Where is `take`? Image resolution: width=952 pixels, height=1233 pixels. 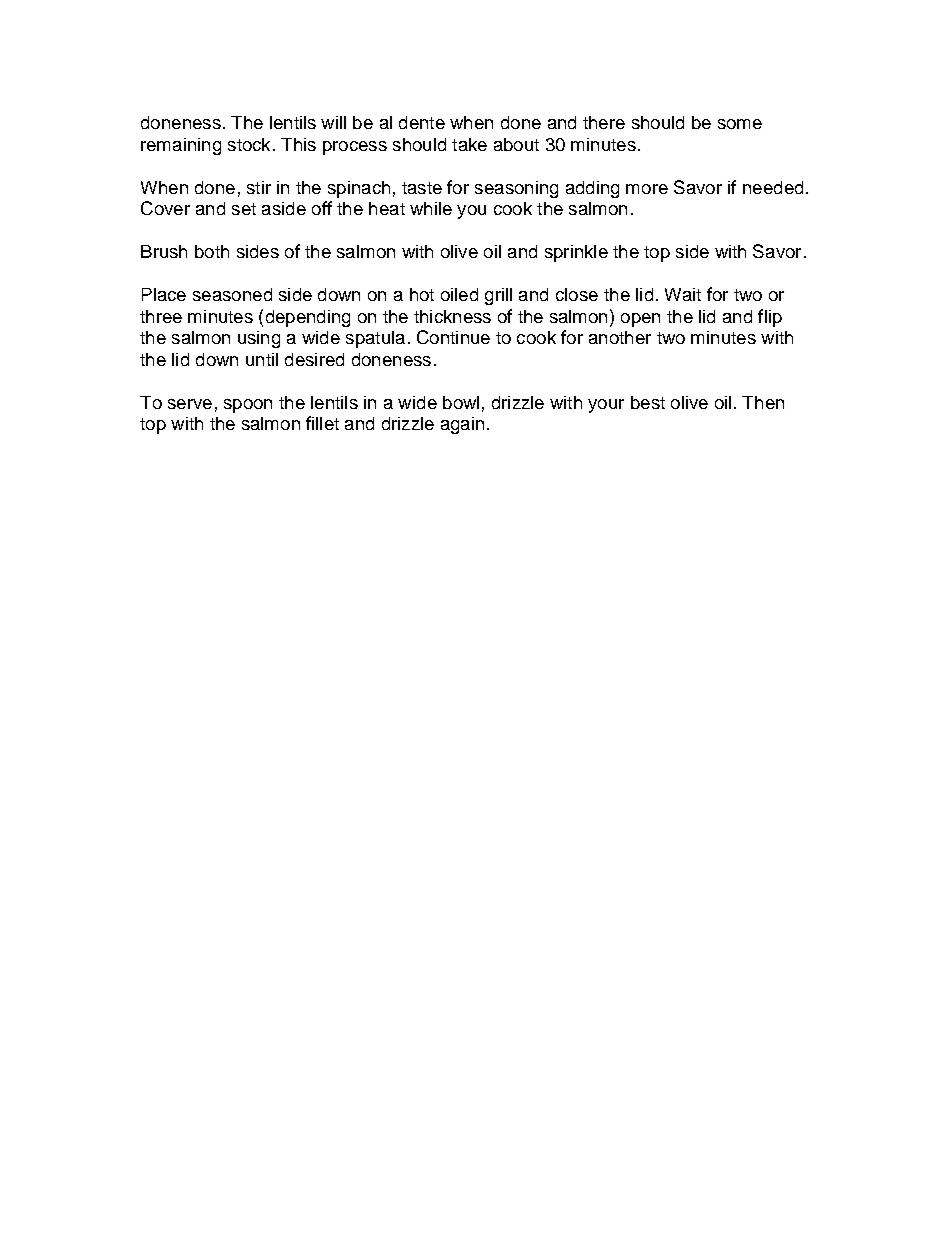
take is located at coordinates (469, 144).
